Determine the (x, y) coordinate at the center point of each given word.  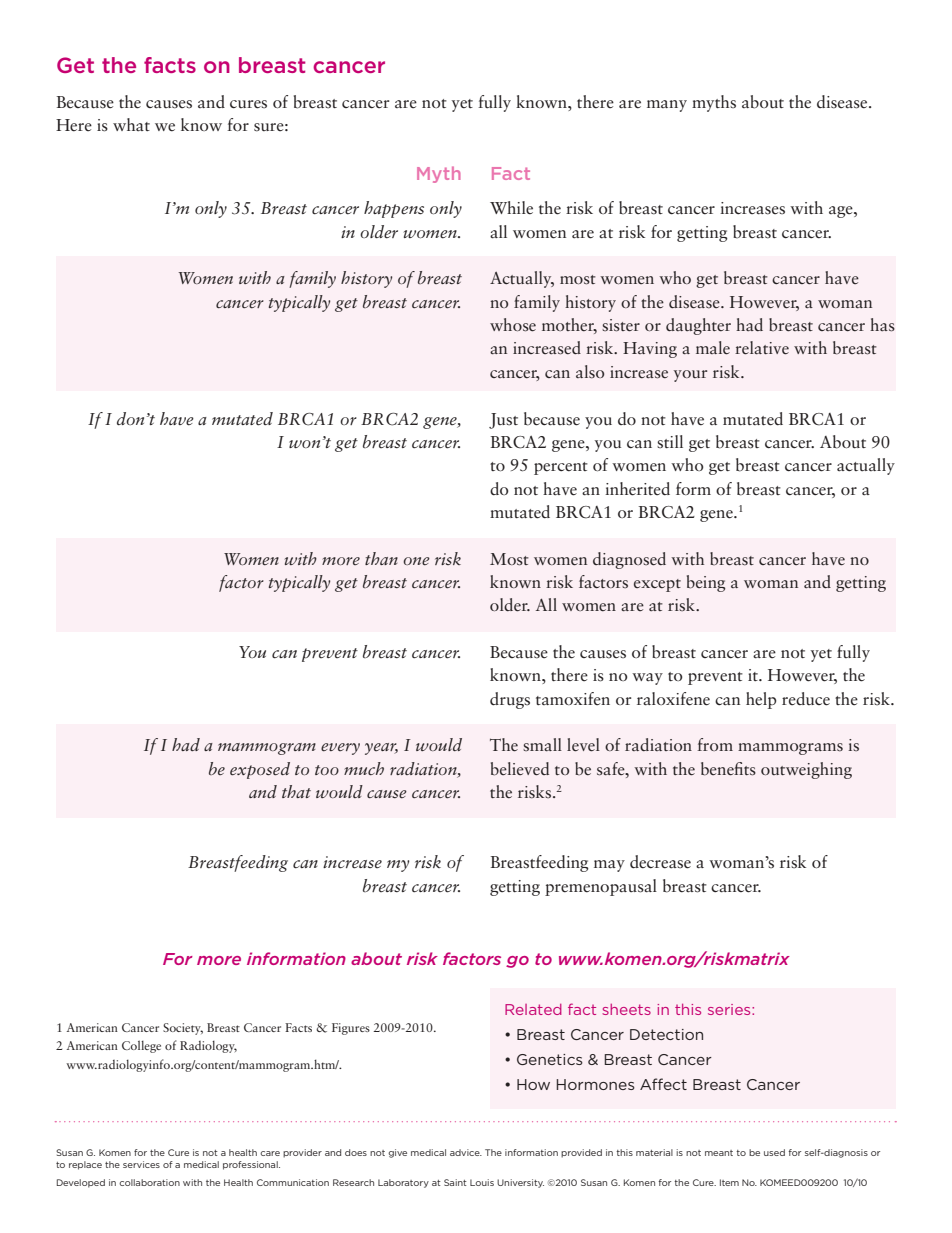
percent (561, 468)
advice (466, 1152)
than (381, 558)
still (670, 442)
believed (520, 769)
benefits (728, 769)
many (667, 106)
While (511, 208)
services (141, 1164)
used (774, 1152)
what (131, 125)
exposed (260, 770)
